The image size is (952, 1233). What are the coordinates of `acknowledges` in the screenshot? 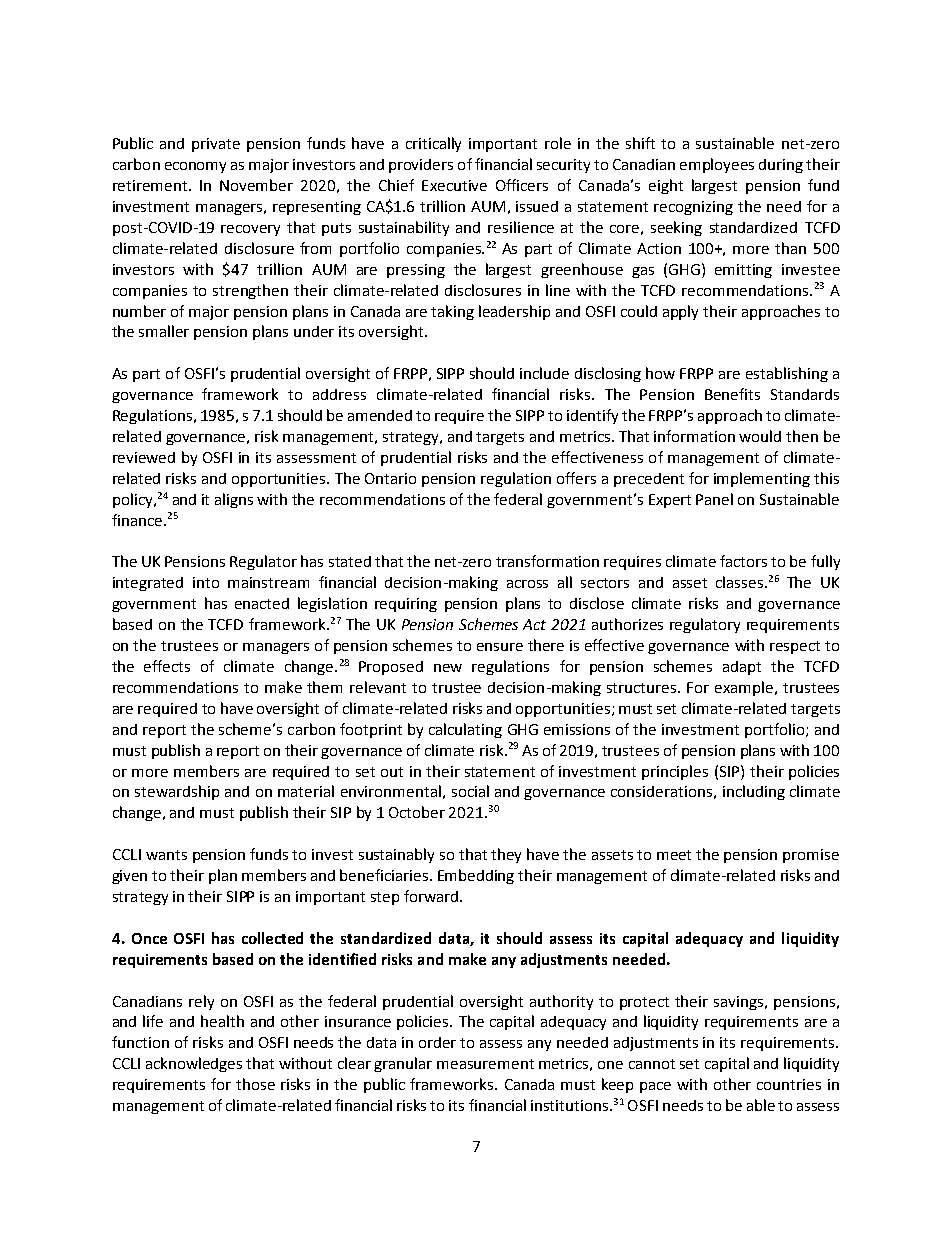 It's located at (194, 1064).
